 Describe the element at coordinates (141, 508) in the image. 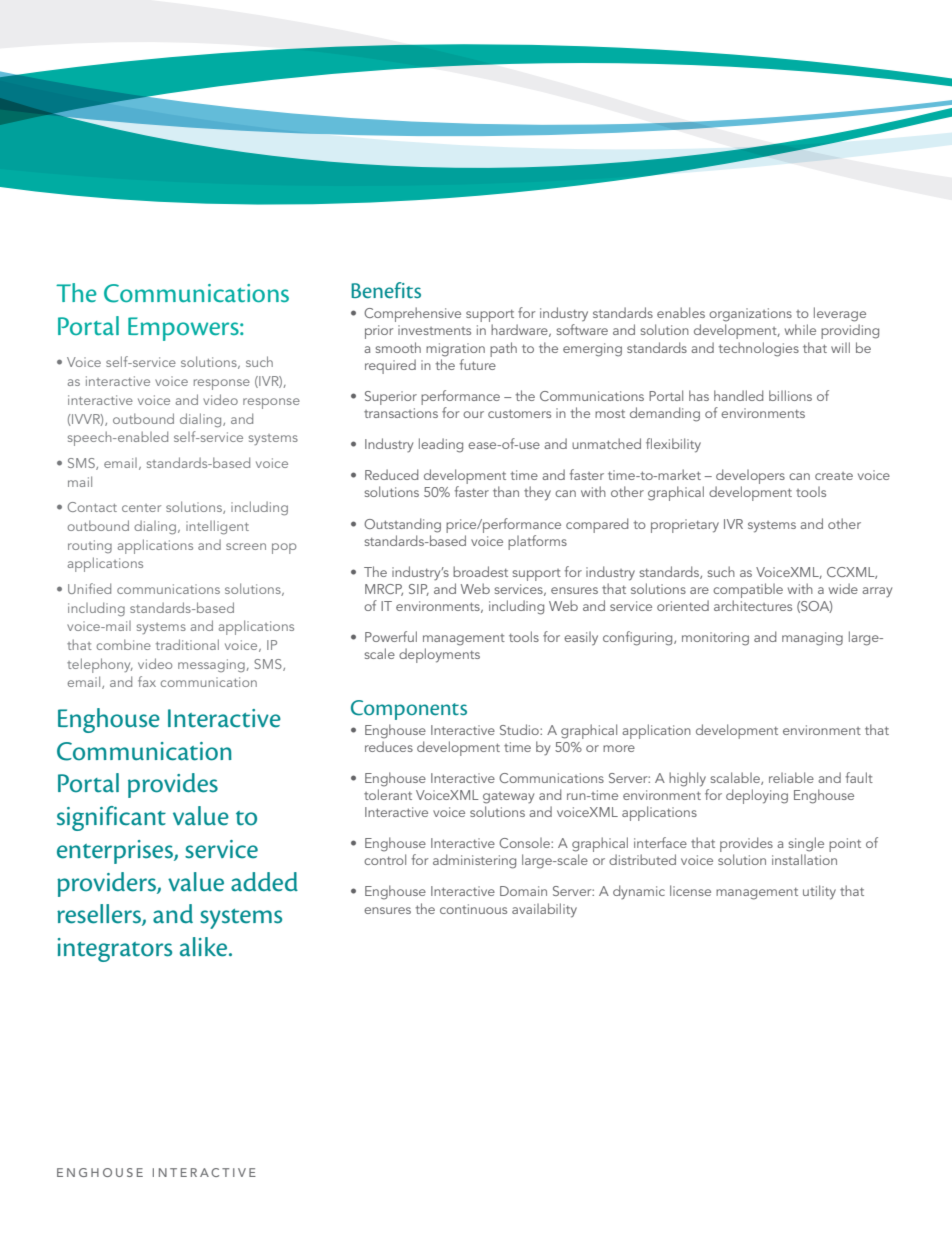

I see `center` at that location.
